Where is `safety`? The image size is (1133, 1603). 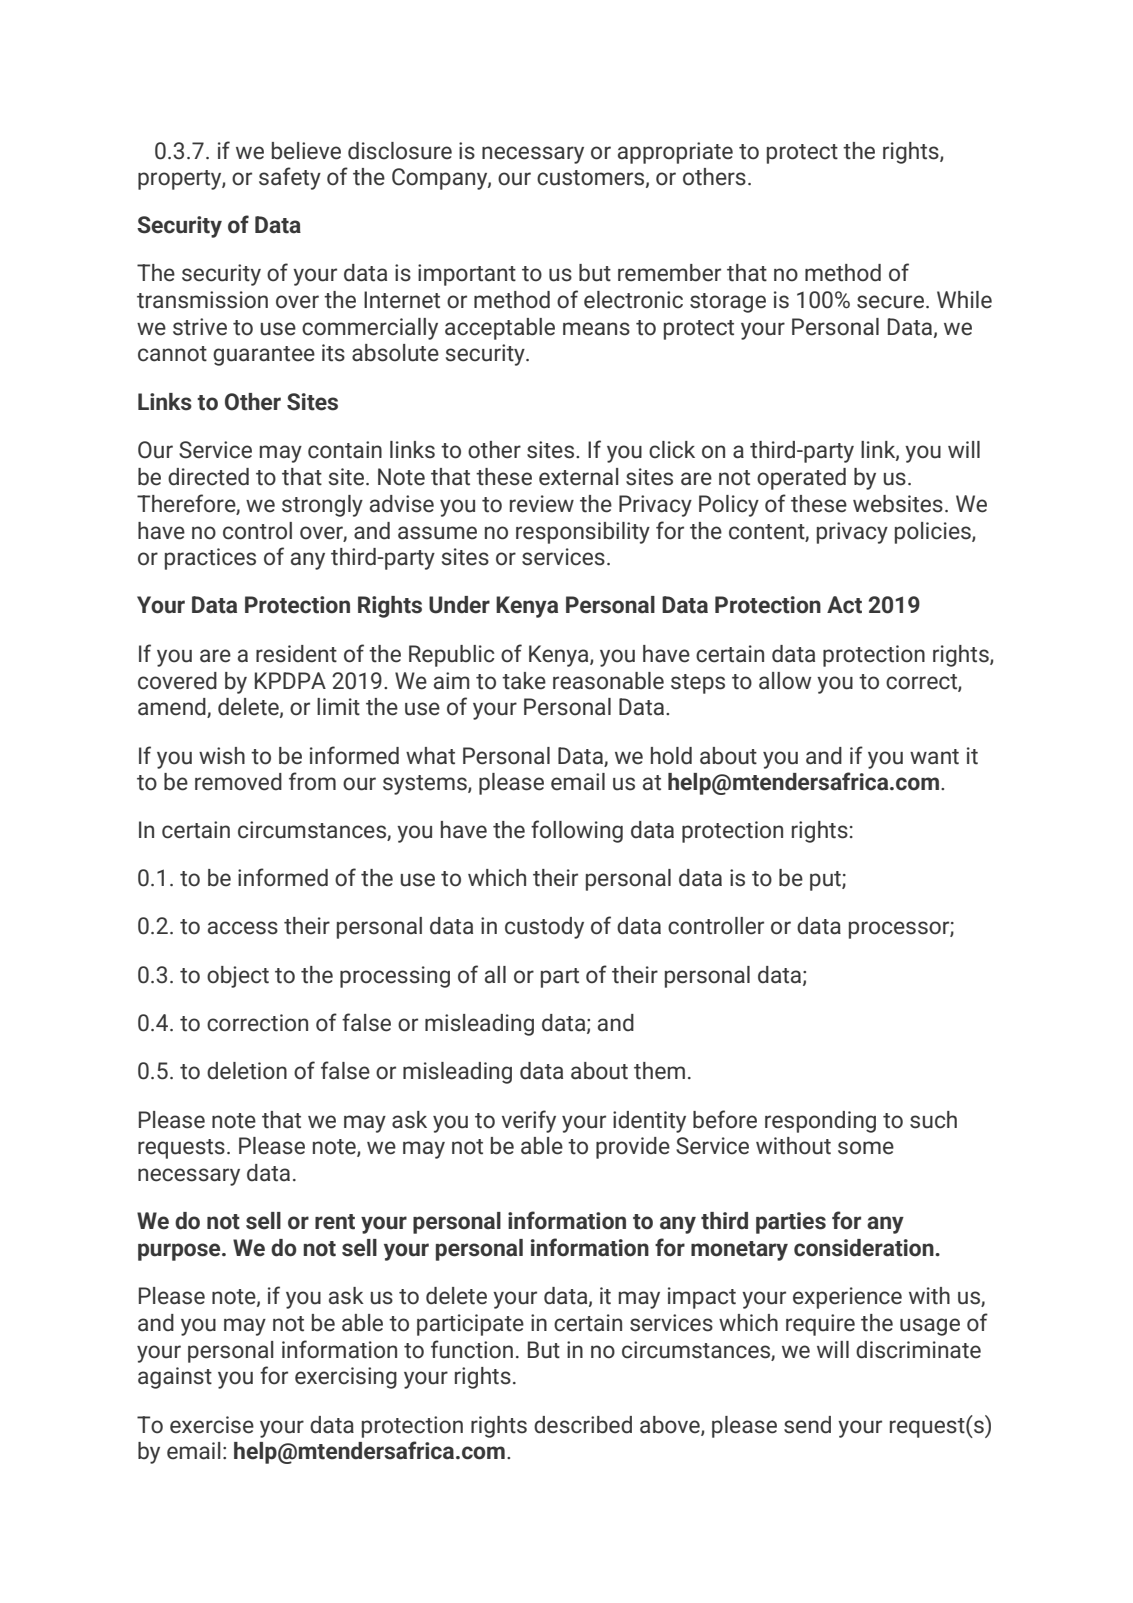
safety is located at coordinates (290, 178).
